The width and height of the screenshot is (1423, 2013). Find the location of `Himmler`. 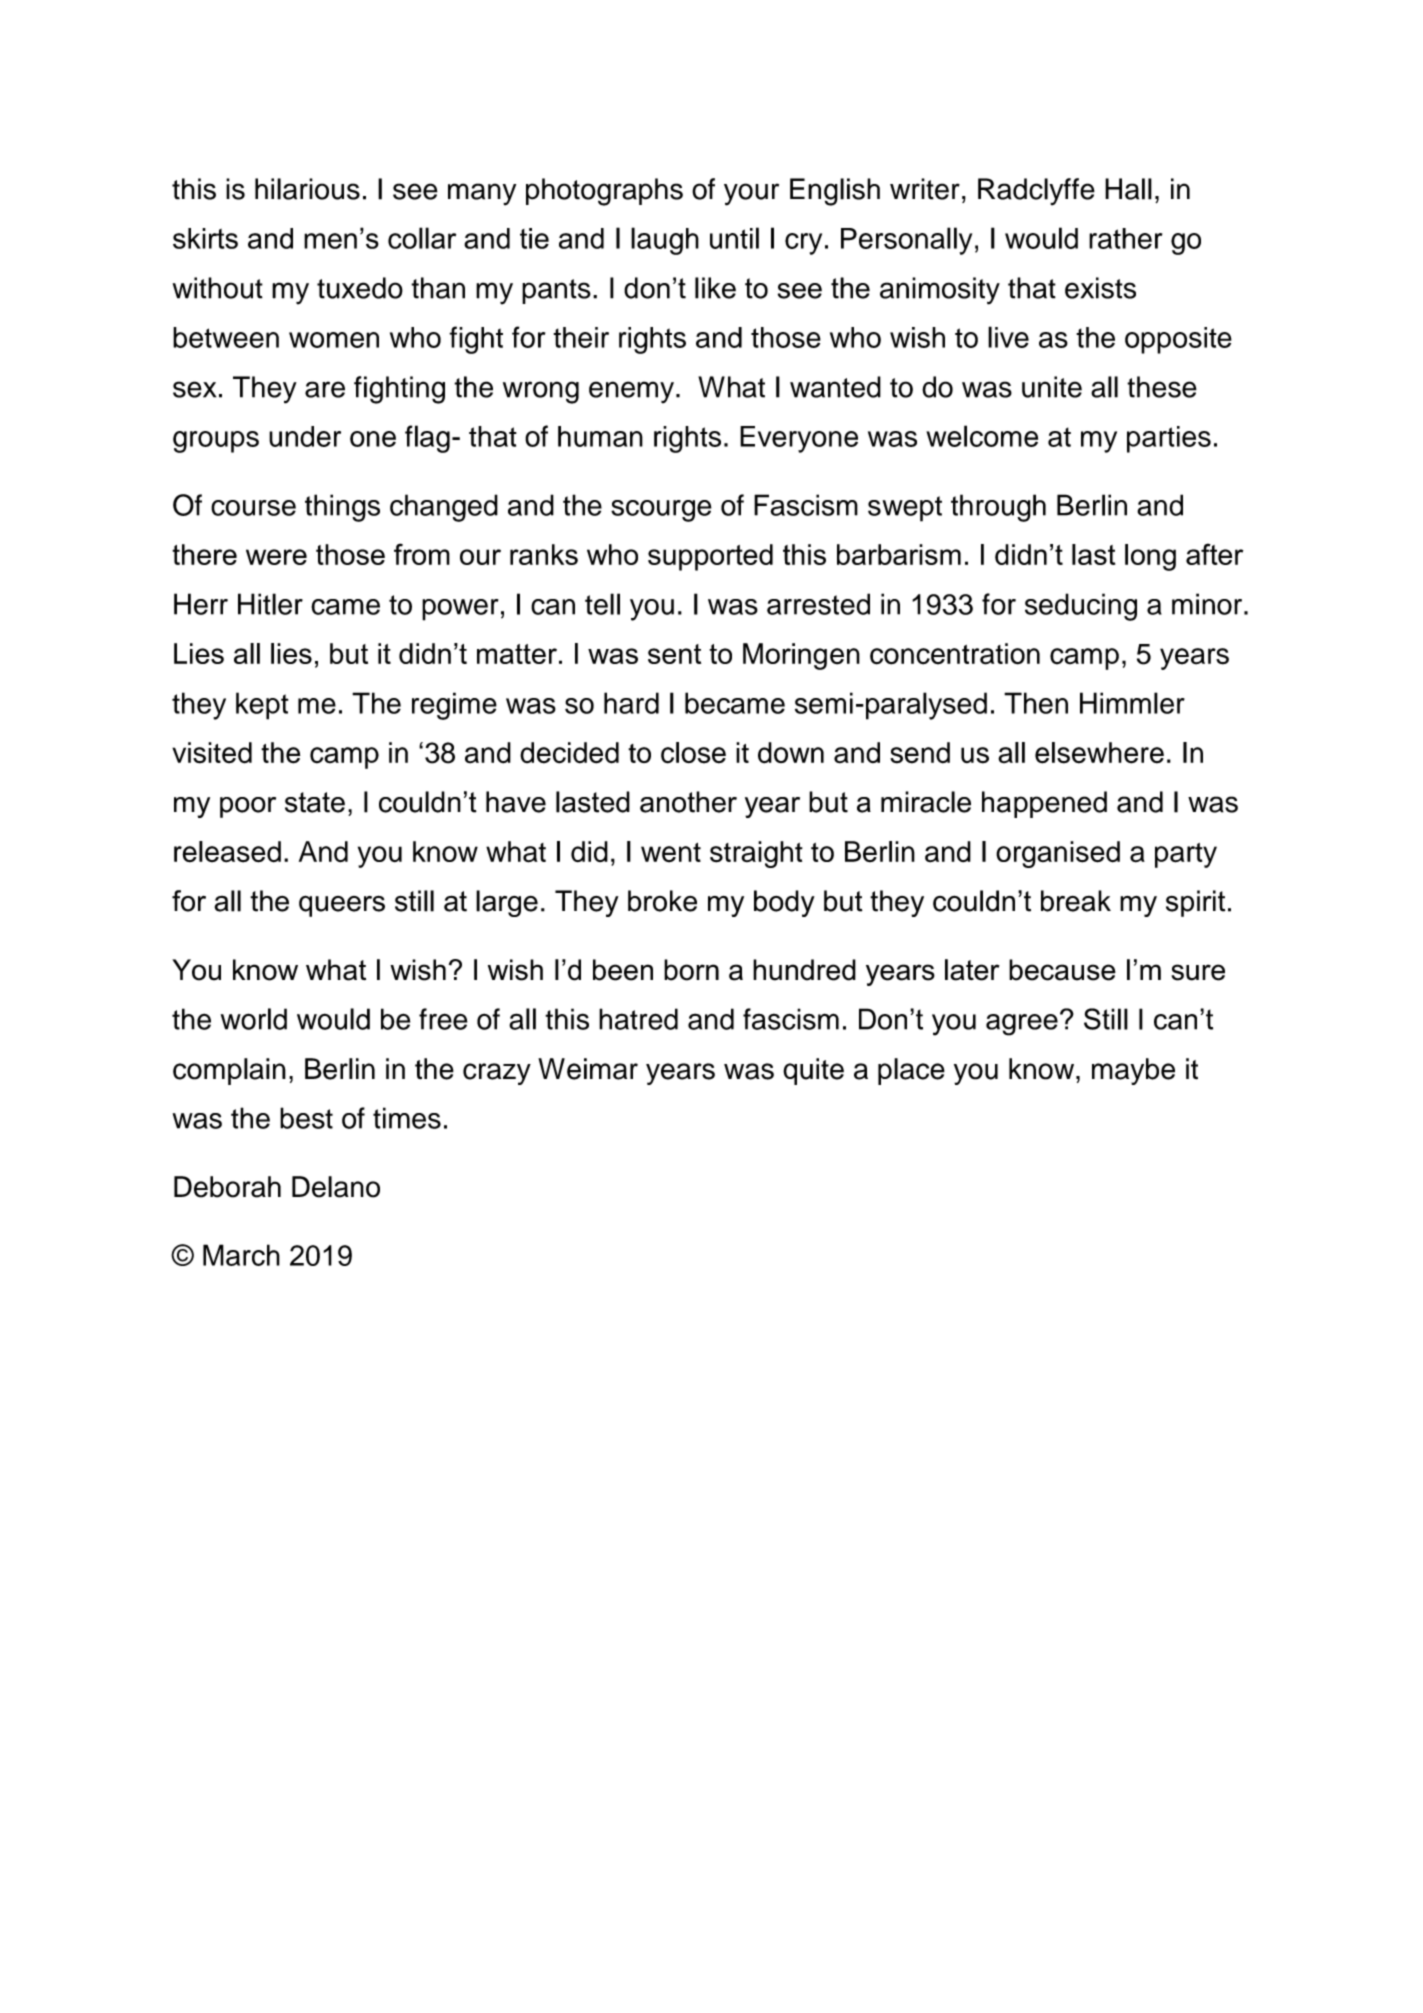

Himmler is located at coordinates (1132, 703).
